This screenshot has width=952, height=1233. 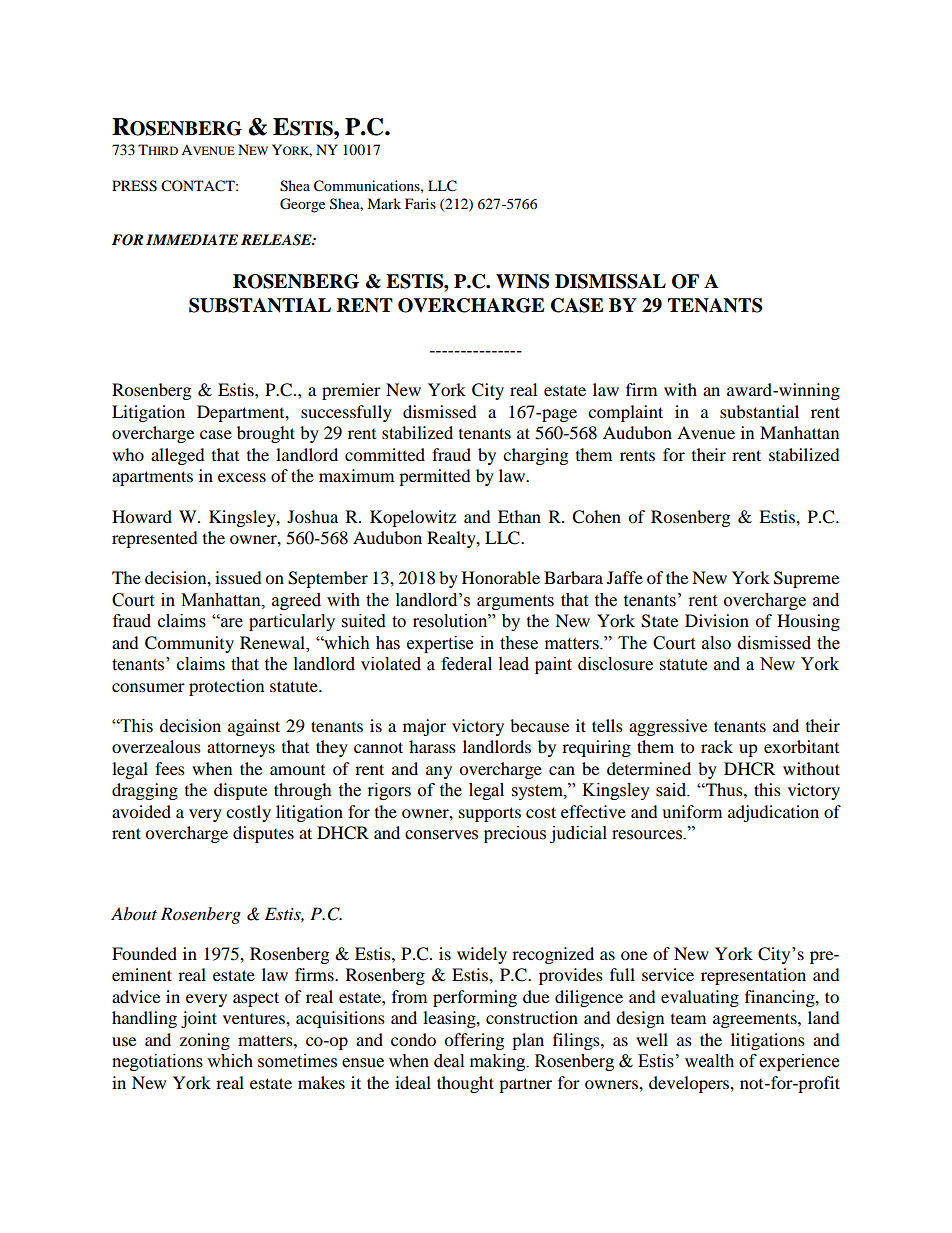 What do you see at coordinates (440, 644) in the screenshot?
I see `expertise` at bounding box center [440, 644].
